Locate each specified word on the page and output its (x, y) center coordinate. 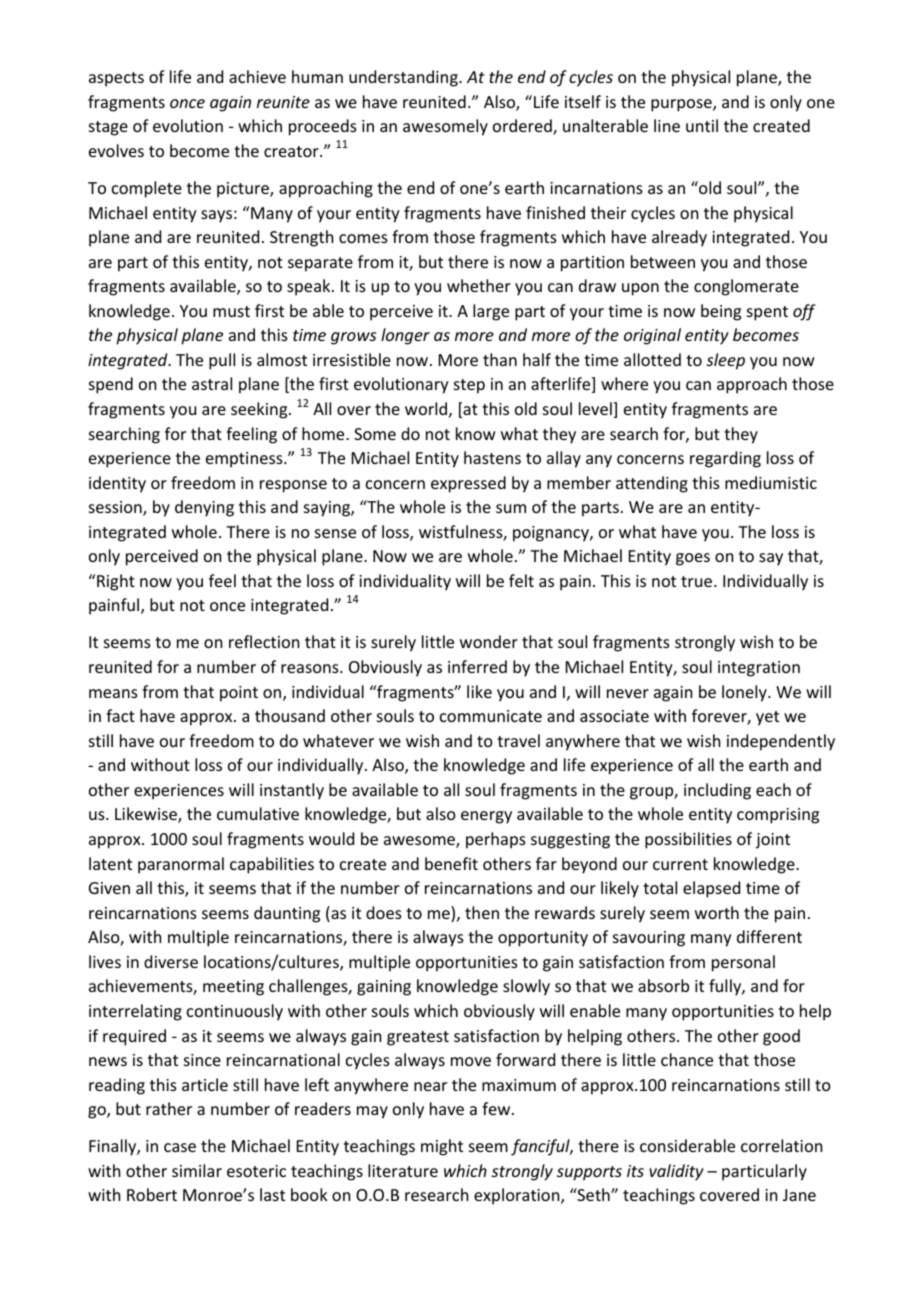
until (702, 125)
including (717, 791)
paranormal (181, 865)
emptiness (245, 460)
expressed (468, 484)
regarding (725, 459)
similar (197, 1170)
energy (486, 817)
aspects (116, 79)
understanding (404, 78)
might (442, 1147)
